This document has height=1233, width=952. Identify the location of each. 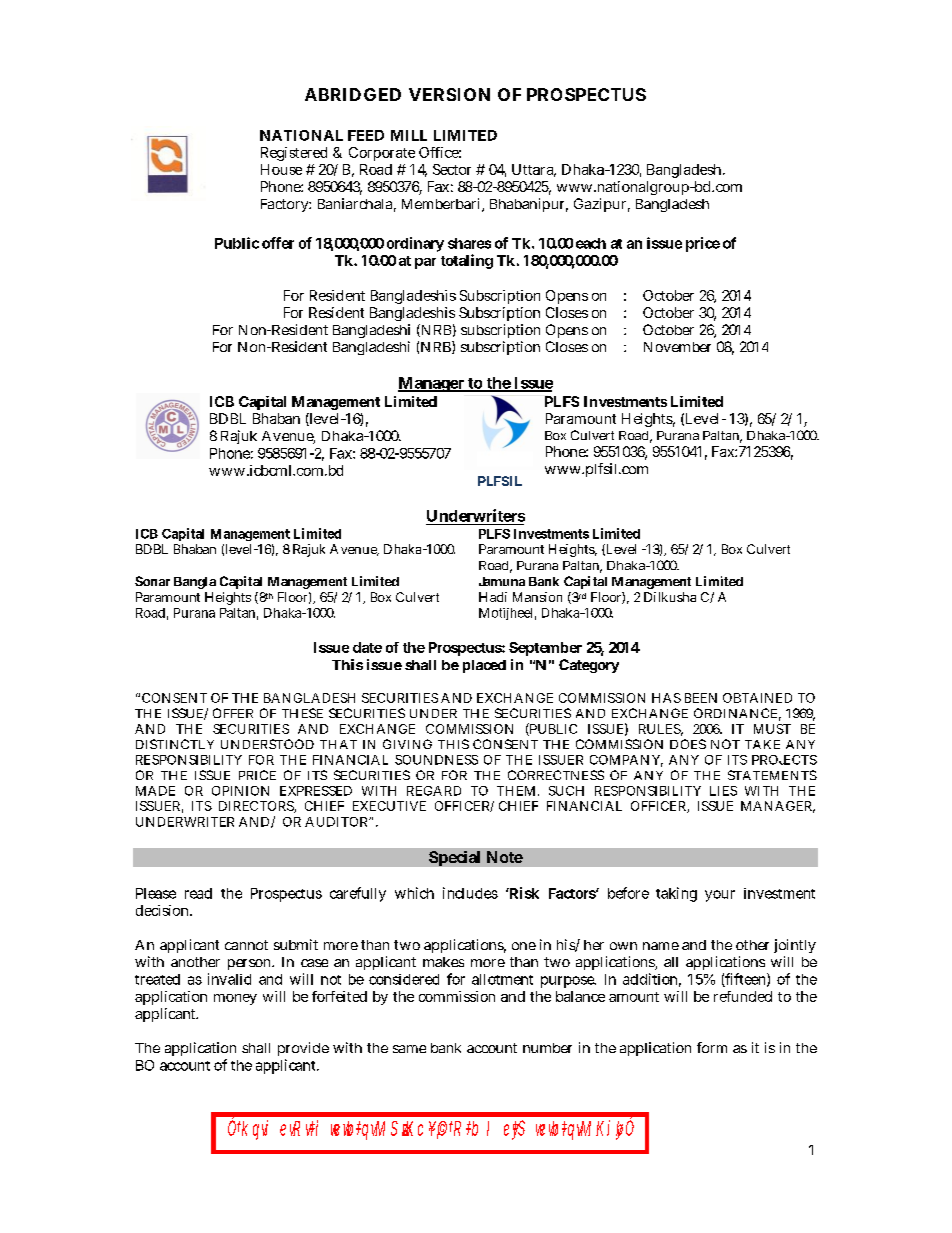
(591, 243).
